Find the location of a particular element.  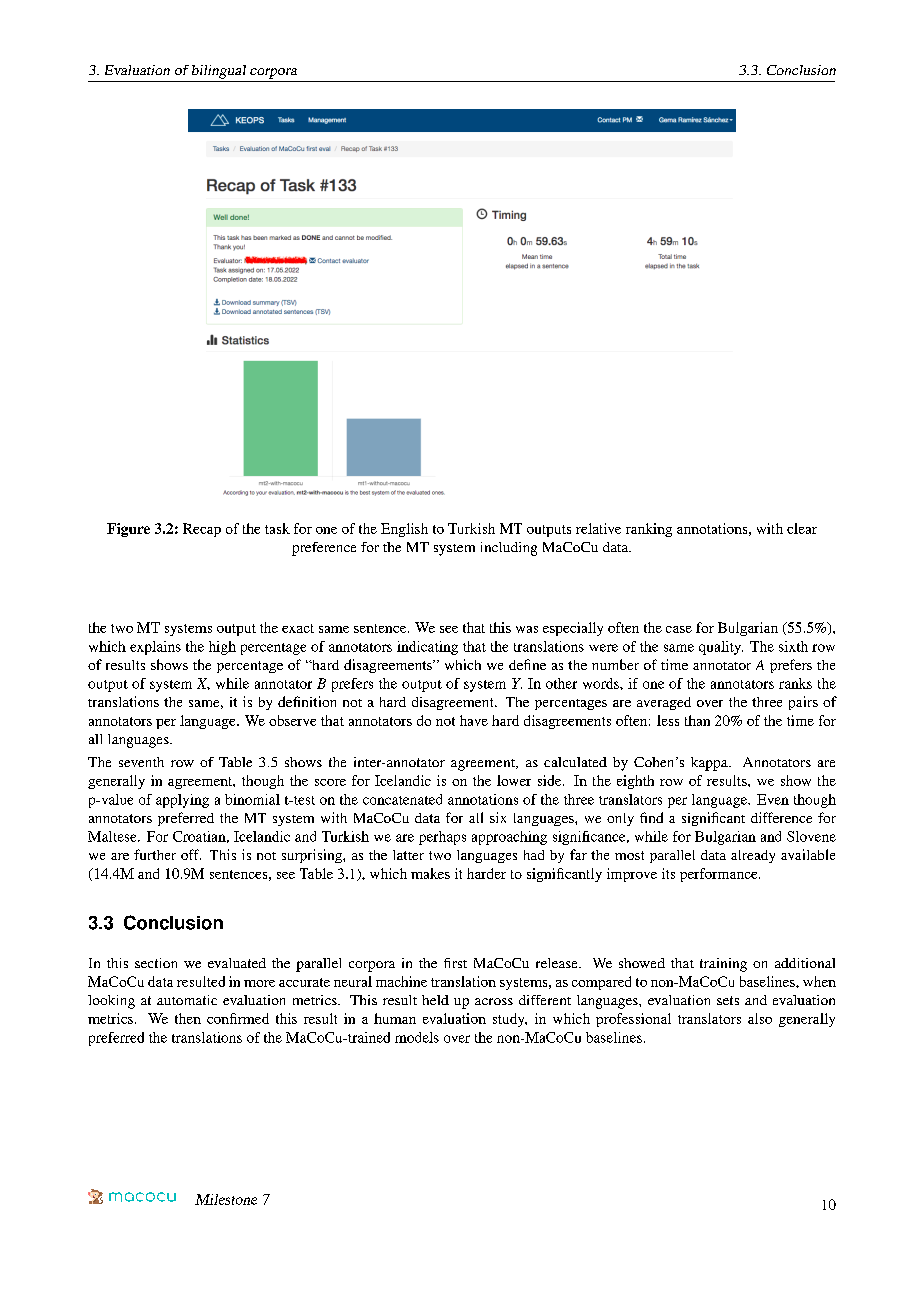

clear is located at coordinates (802, 528).
